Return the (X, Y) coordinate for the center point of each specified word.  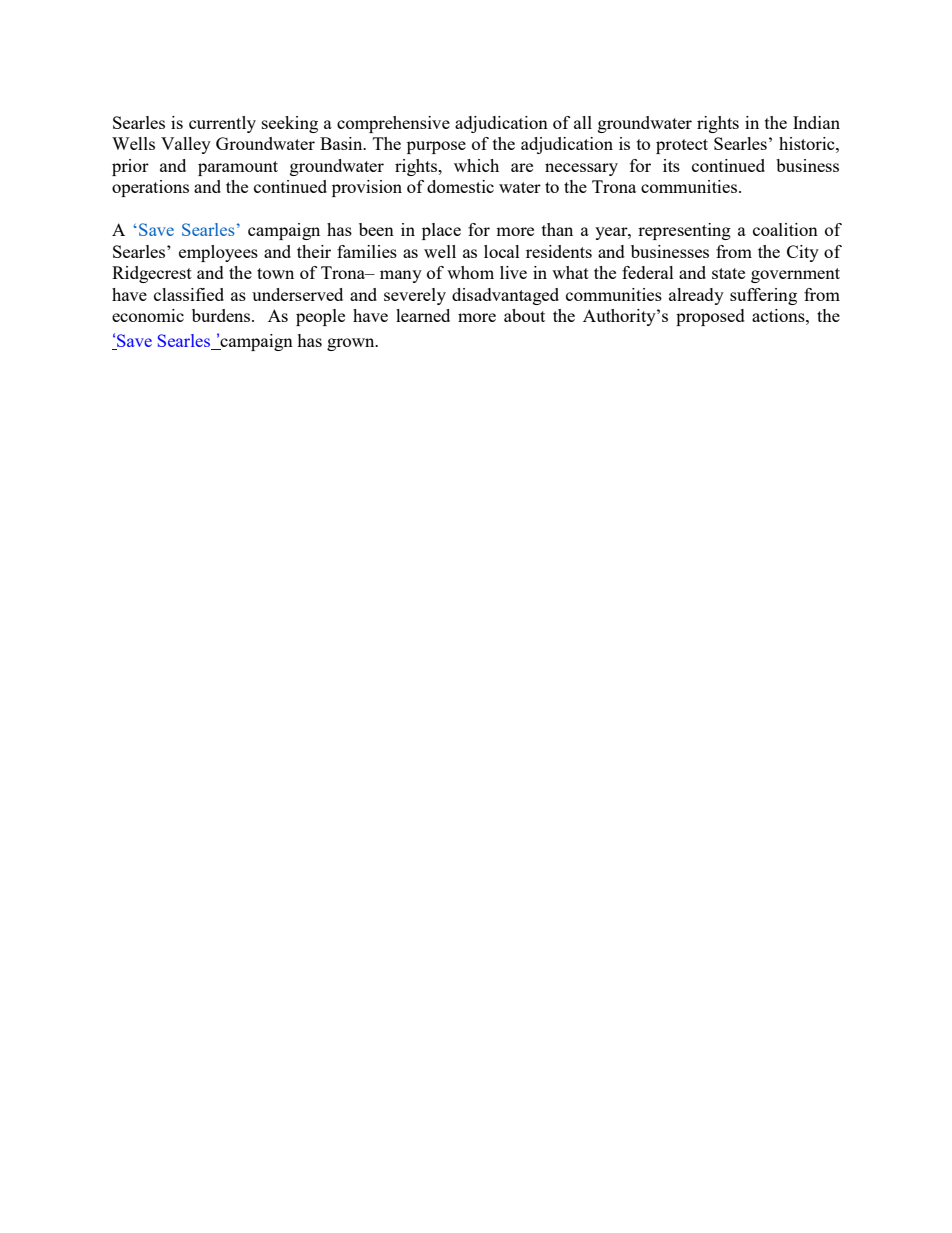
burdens (222, 315)
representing (684, 231)
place (441, 231)
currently (222, 124)
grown (352, 344)
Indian (816, 122)
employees (218, 253)
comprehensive (393, 124)
